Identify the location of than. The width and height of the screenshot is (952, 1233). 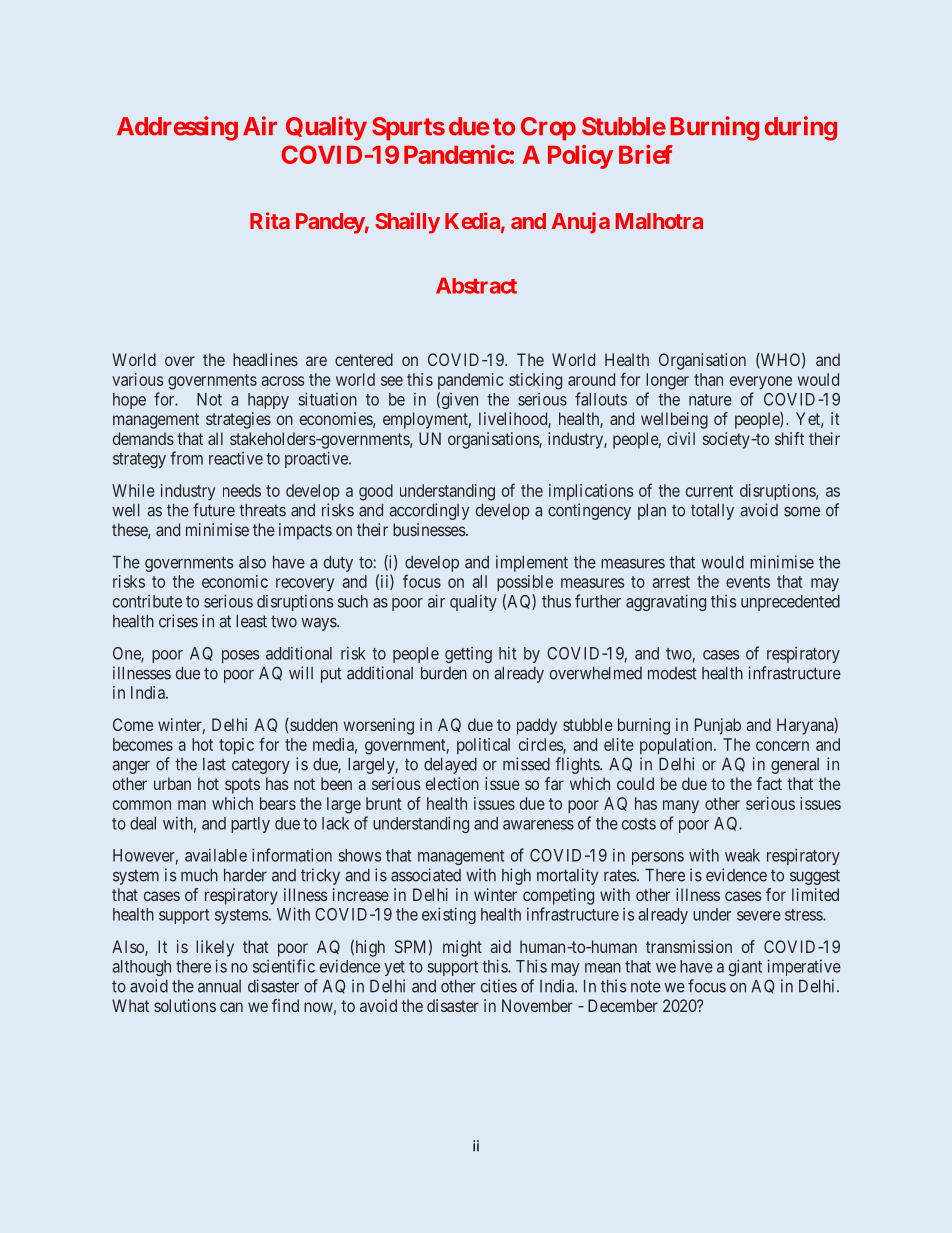
(708, 379).
